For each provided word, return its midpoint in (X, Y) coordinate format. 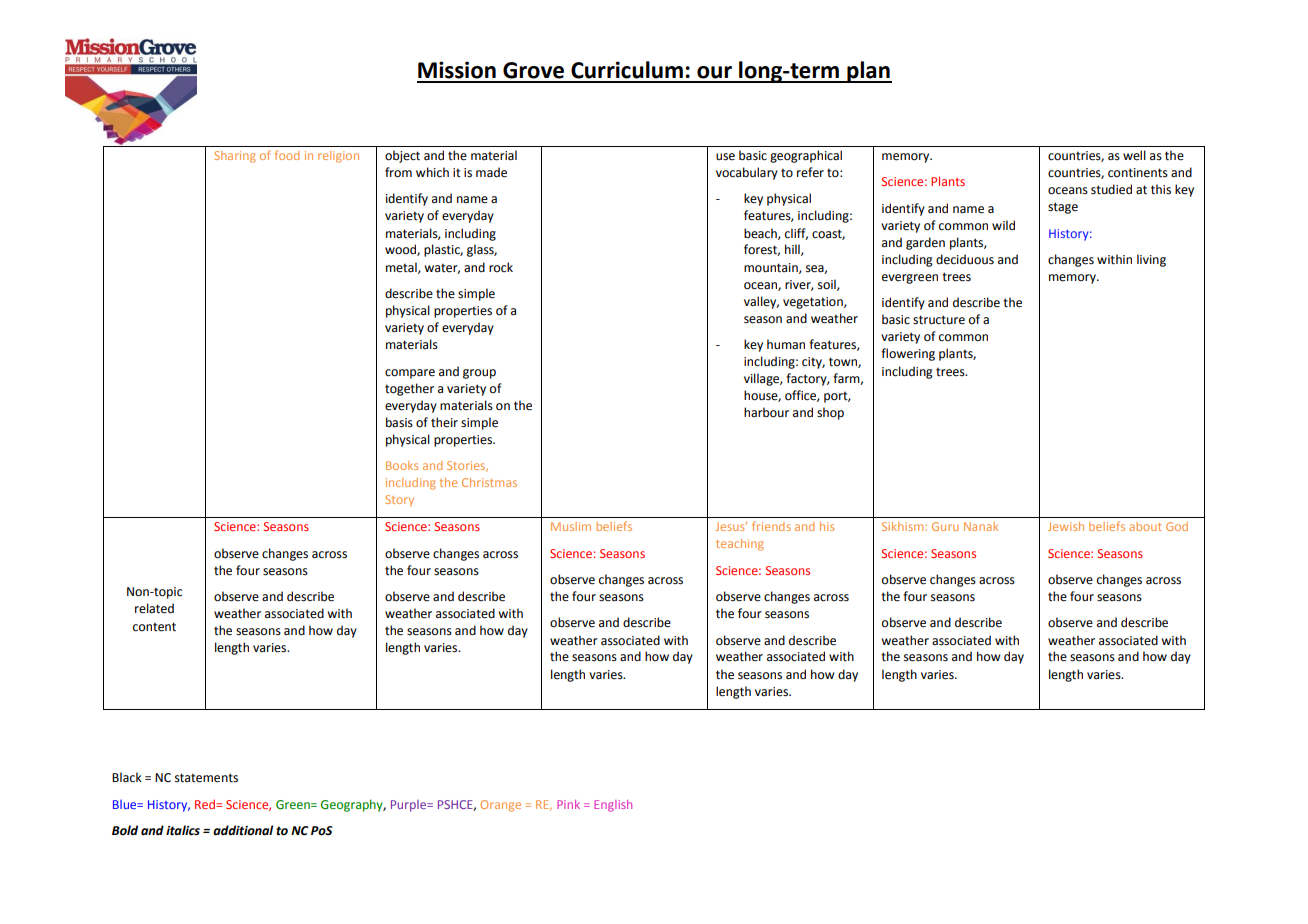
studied (1111, 189)
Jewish (1066, 526)
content (154, 627)
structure (939, 320)
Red (206, 804)
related (154, 608)
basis (399, 422)
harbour (766, 412)
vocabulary (747, 173)
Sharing (235, 157)
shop (830, 413)
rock (501, 267)
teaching (740, 545)
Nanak (981, 526)
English (613, 806)
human (786, 344)
